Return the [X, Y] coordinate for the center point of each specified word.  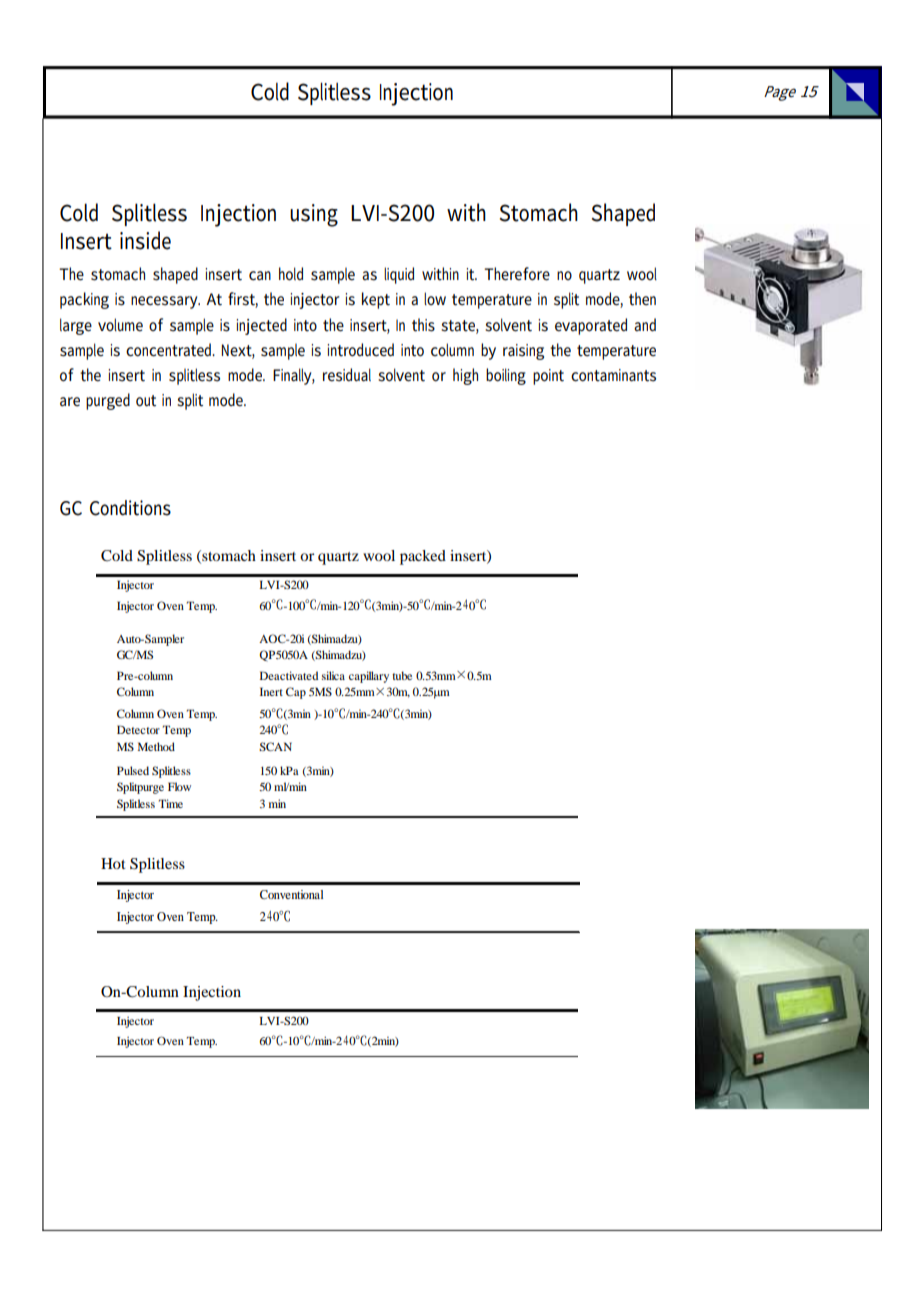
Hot [113, 863]
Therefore [517, 274]
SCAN [275, 746]
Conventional [291, 894]
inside [145, 240]
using [314, 215]
